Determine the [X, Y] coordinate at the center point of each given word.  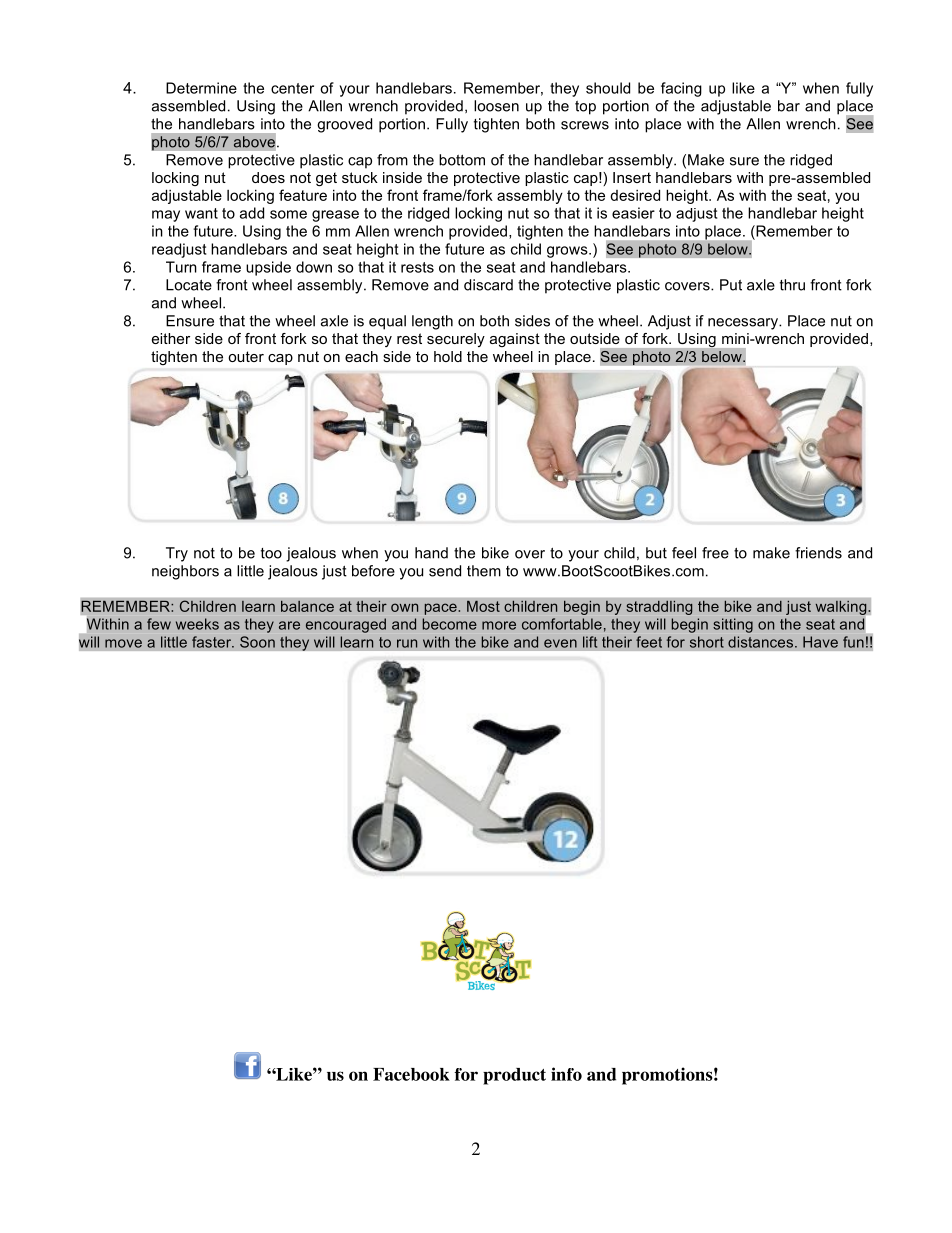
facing [681, 89]
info [566, 1074]
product [514, 1076]
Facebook [411, 1074]
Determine [201, 88]
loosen [496, 106]
